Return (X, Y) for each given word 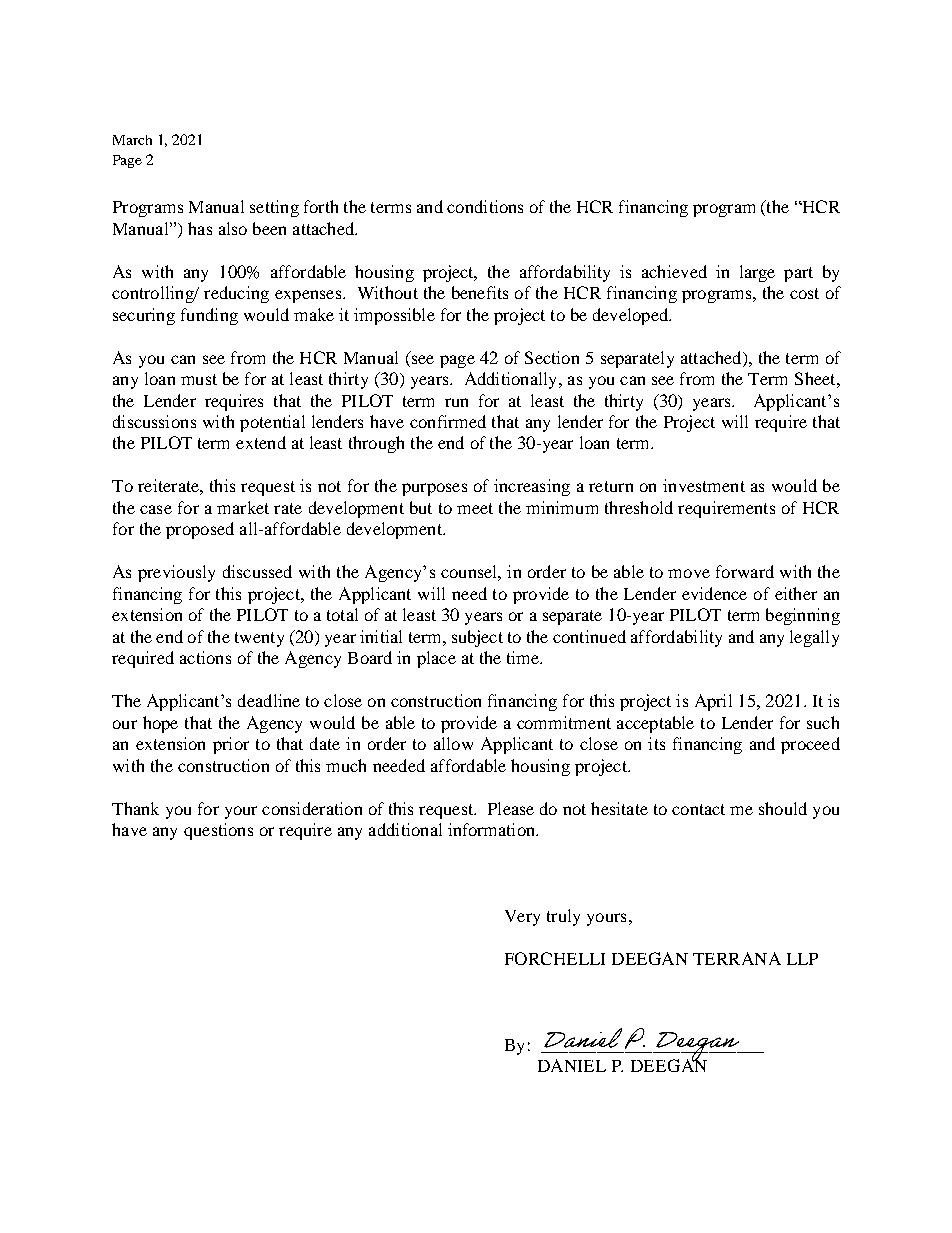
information (493, 829)
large (757, 273)
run (456, 402)
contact (698, 809)
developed (632, 316)
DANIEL (572, 1065)
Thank (135, 808)
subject (477, 638)
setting (274, 208)
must (199, 379)
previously (176, 573)
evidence (714, 593)
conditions (485, 206)
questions (218, 831)
